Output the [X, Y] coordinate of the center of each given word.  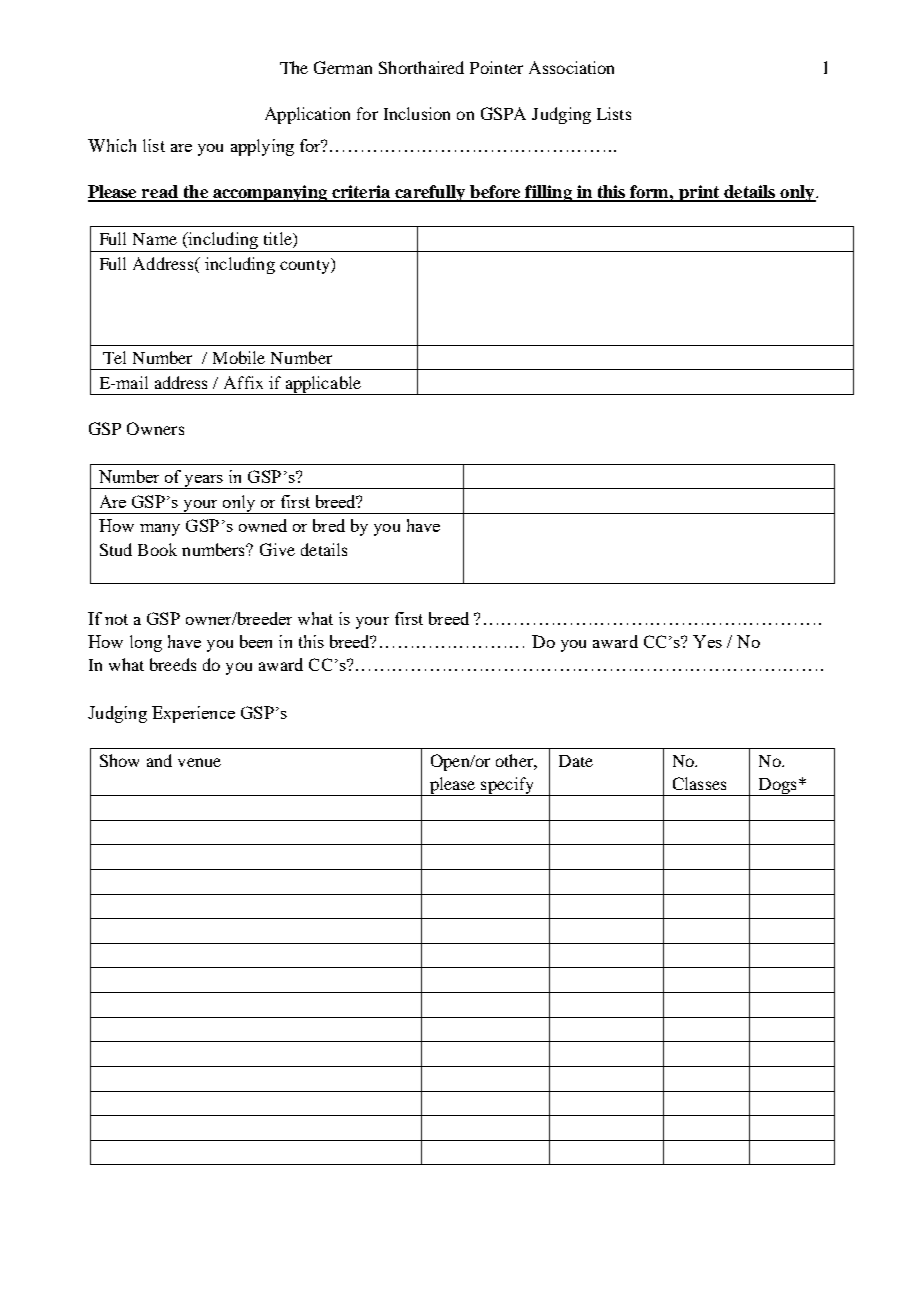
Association [571, 67]
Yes [707, 641]
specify [507, 786]
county [306, 266]
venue [199, 762]
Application [307, 115]
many [160, 530]
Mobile [239, 357]
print [699, 193]
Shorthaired [421, 67]
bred [329, 525]
